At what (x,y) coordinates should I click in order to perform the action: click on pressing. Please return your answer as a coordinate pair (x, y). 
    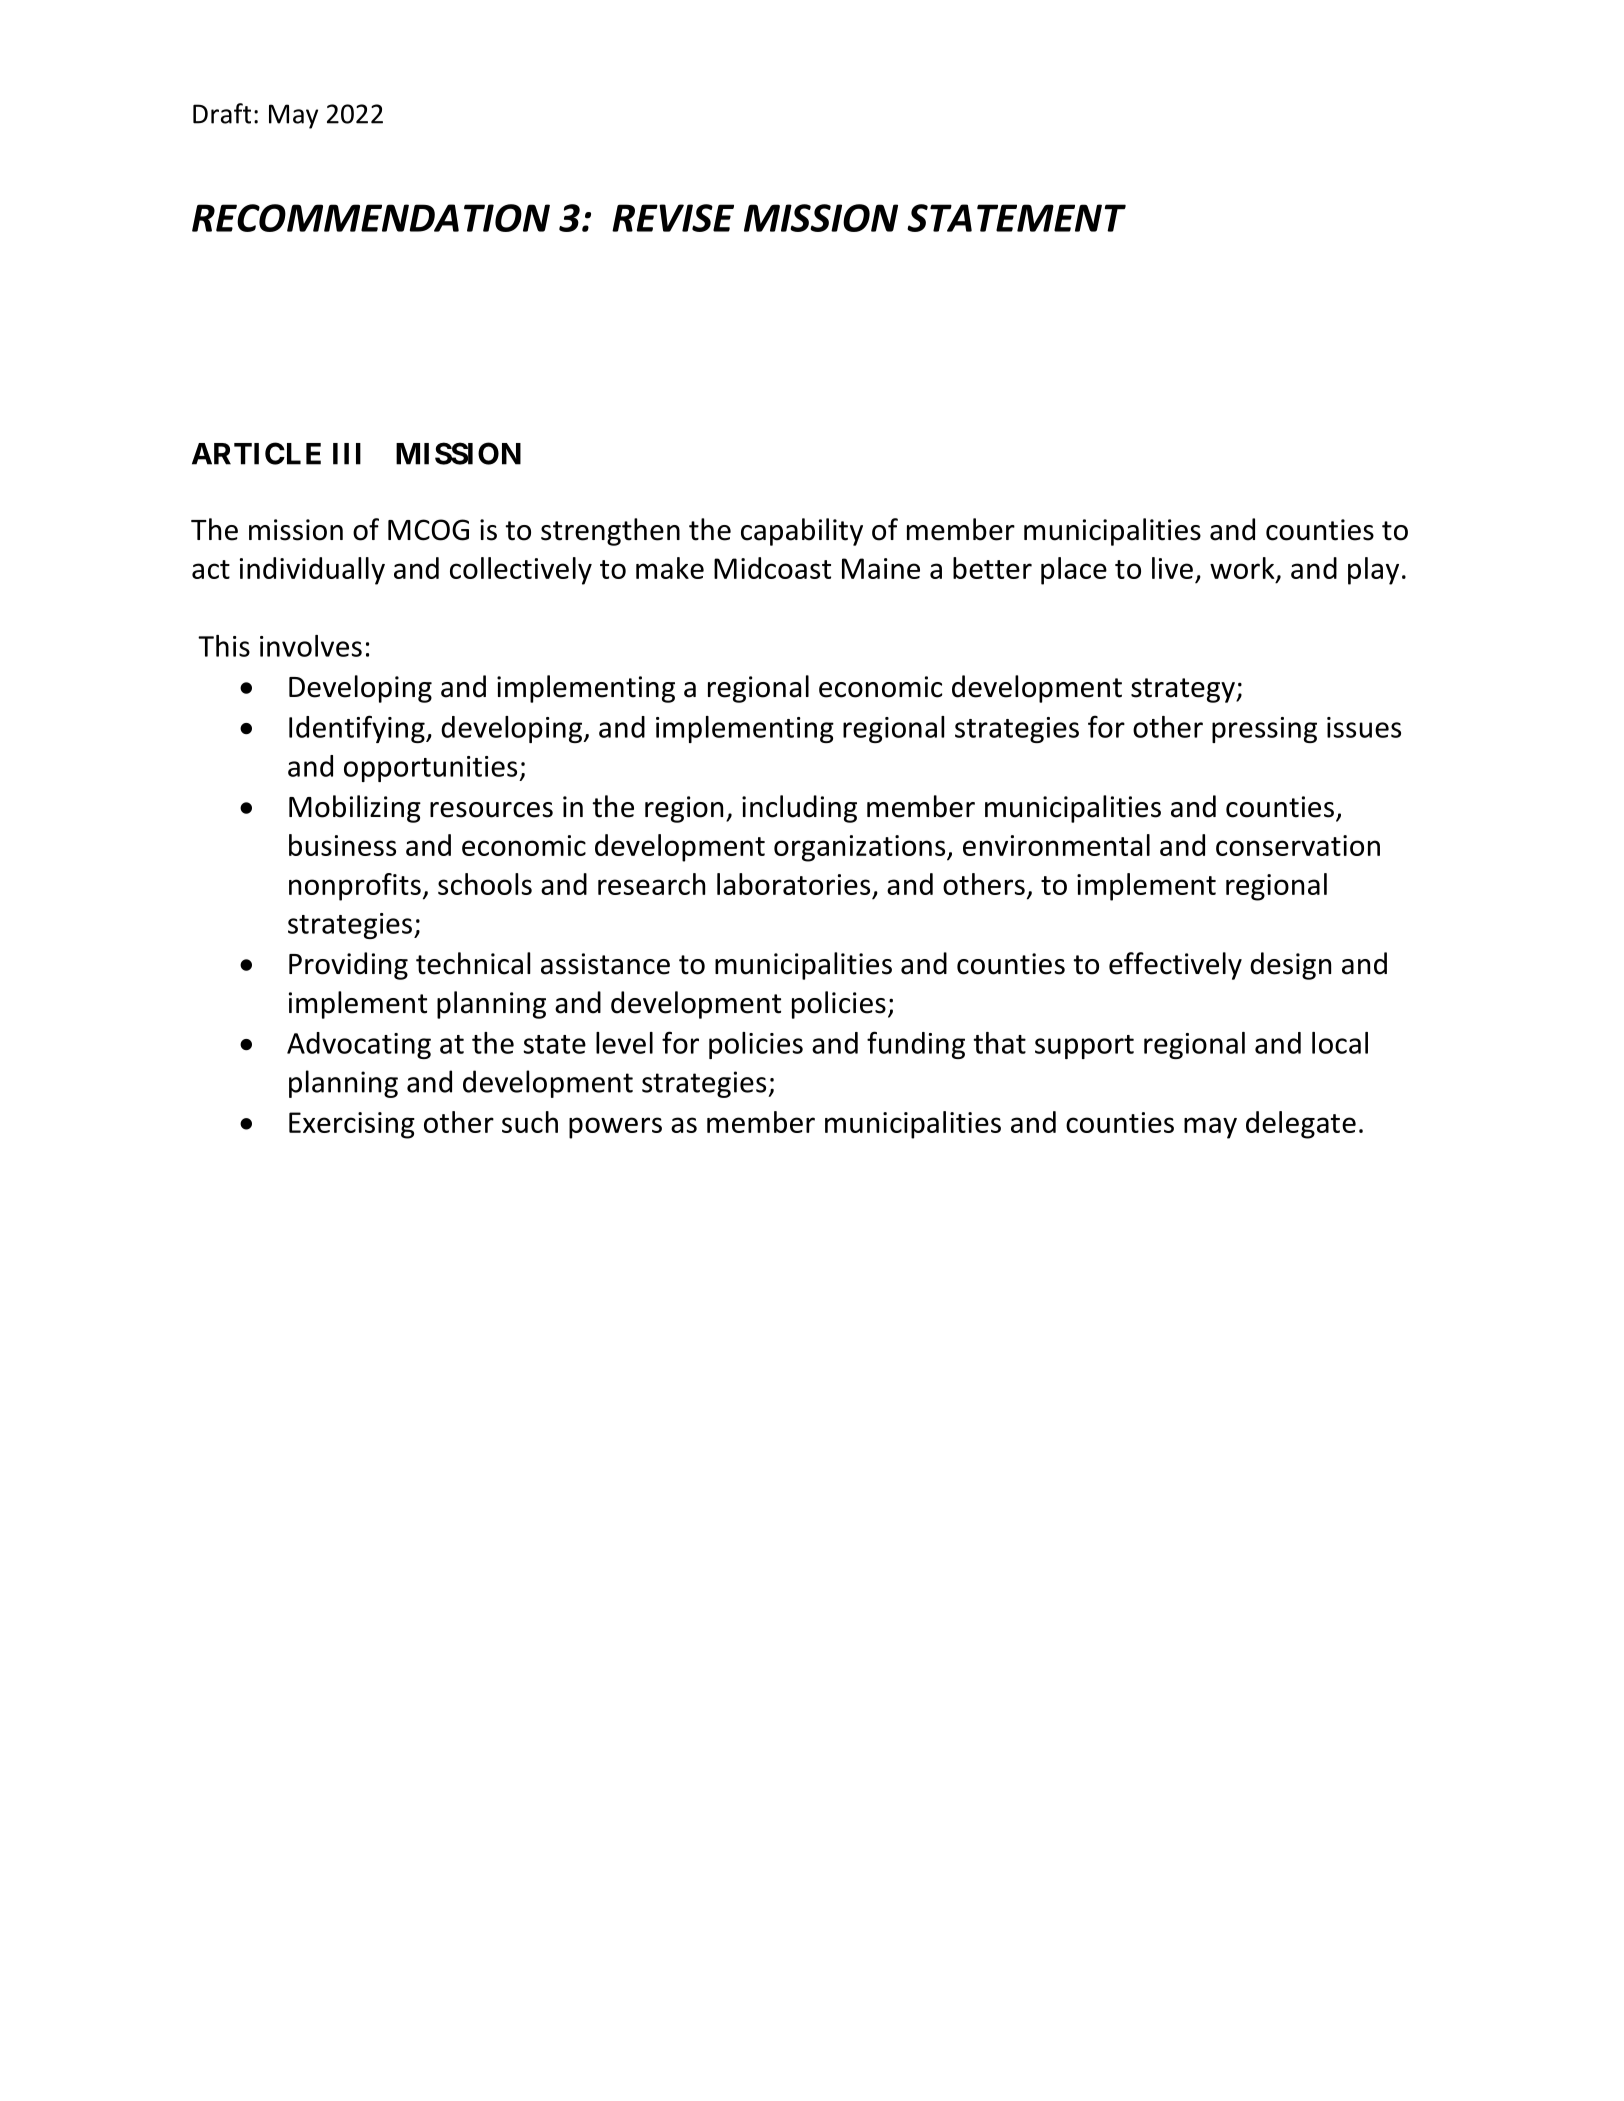
    Looking at the image, I should click on (1264, 730).
